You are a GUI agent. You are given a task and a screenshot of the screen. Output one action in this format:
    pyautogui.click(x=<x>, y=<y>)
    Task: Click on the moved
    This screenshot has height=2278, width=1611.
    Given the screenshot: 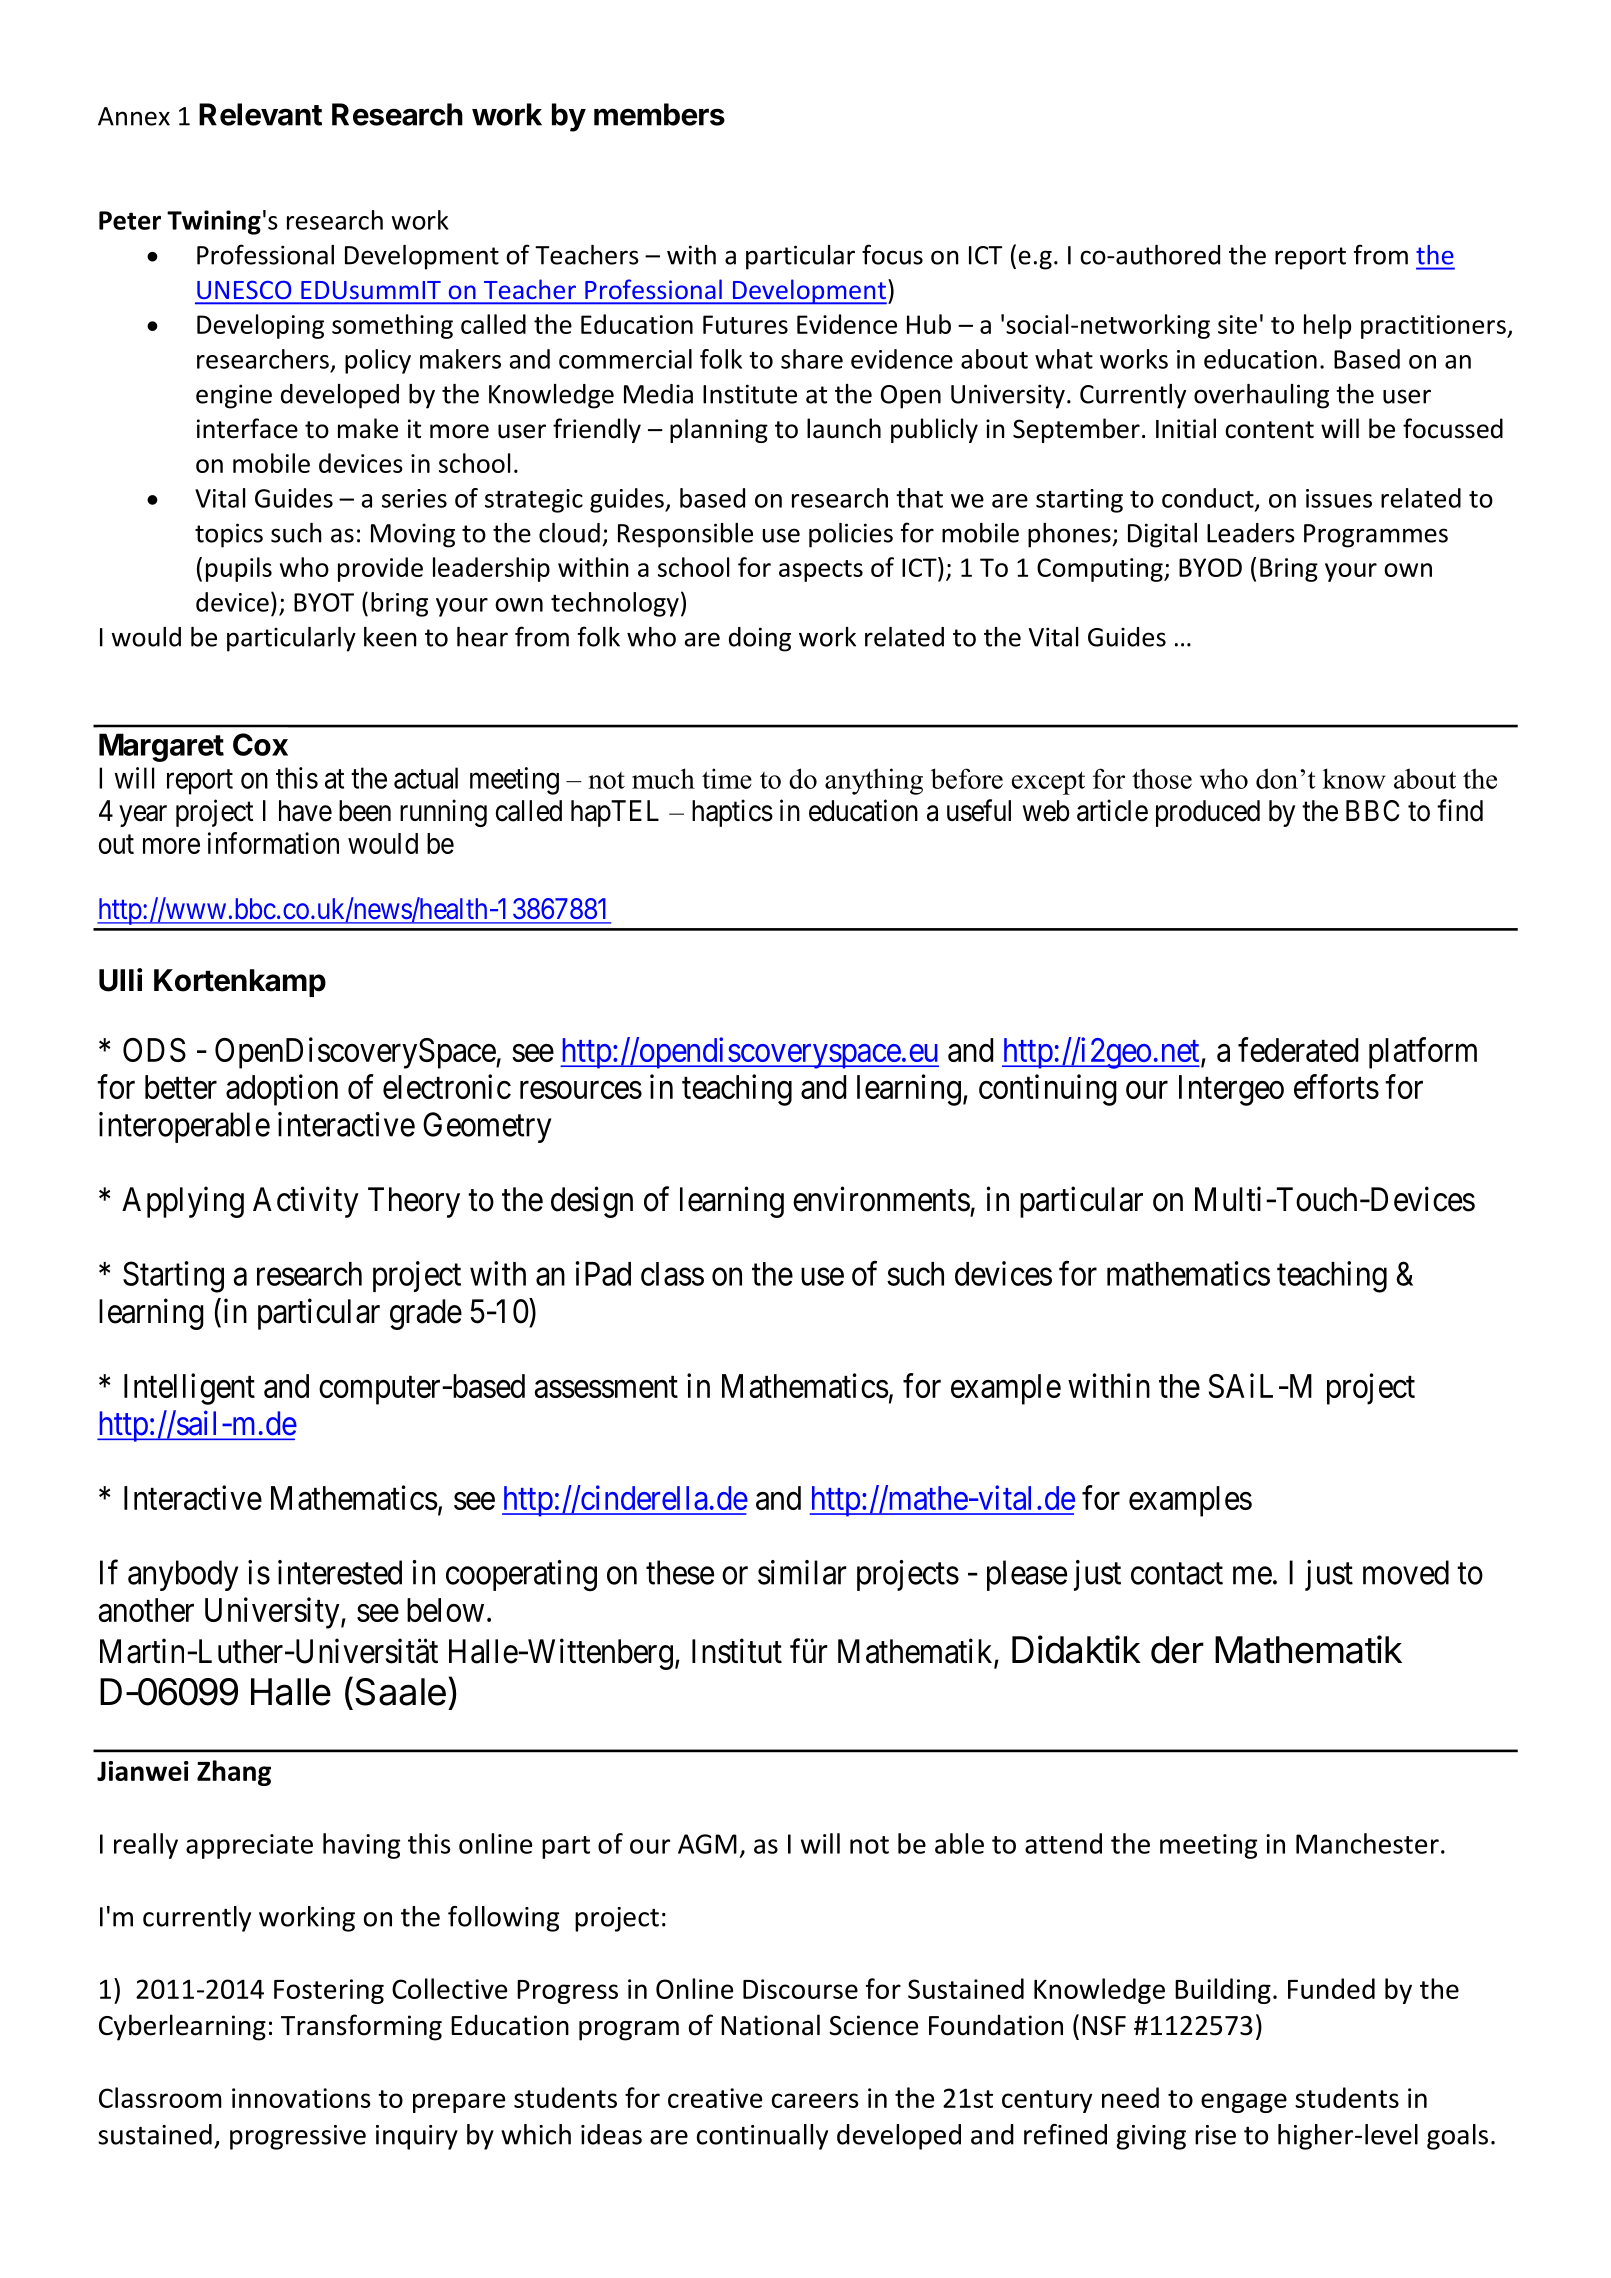 What is the action you would take?
    pyautogui.click(x=1406, y=1572)
